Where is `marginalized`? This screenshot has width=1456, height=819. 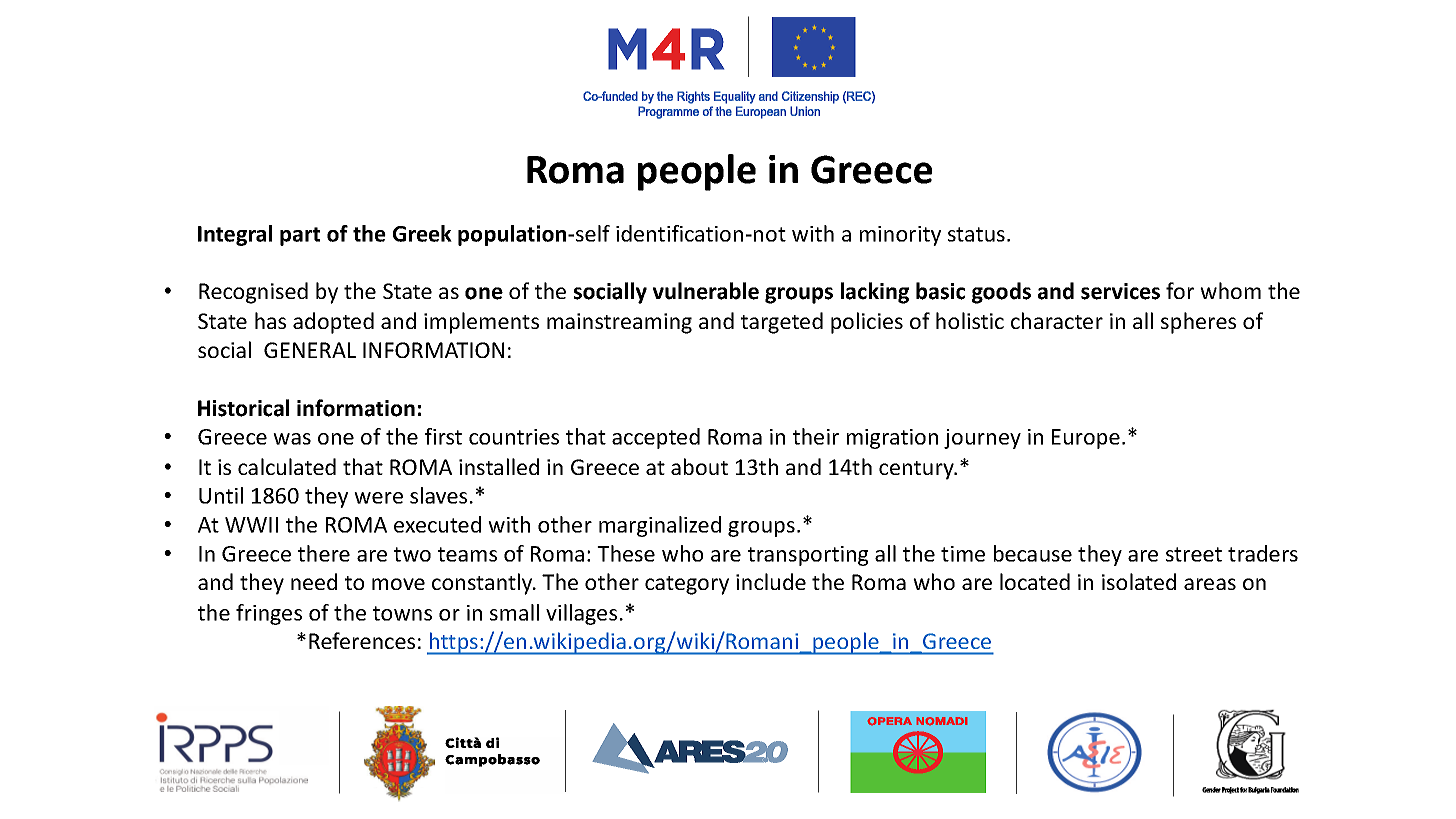 marginalized is located at coordinates (660, 526).
